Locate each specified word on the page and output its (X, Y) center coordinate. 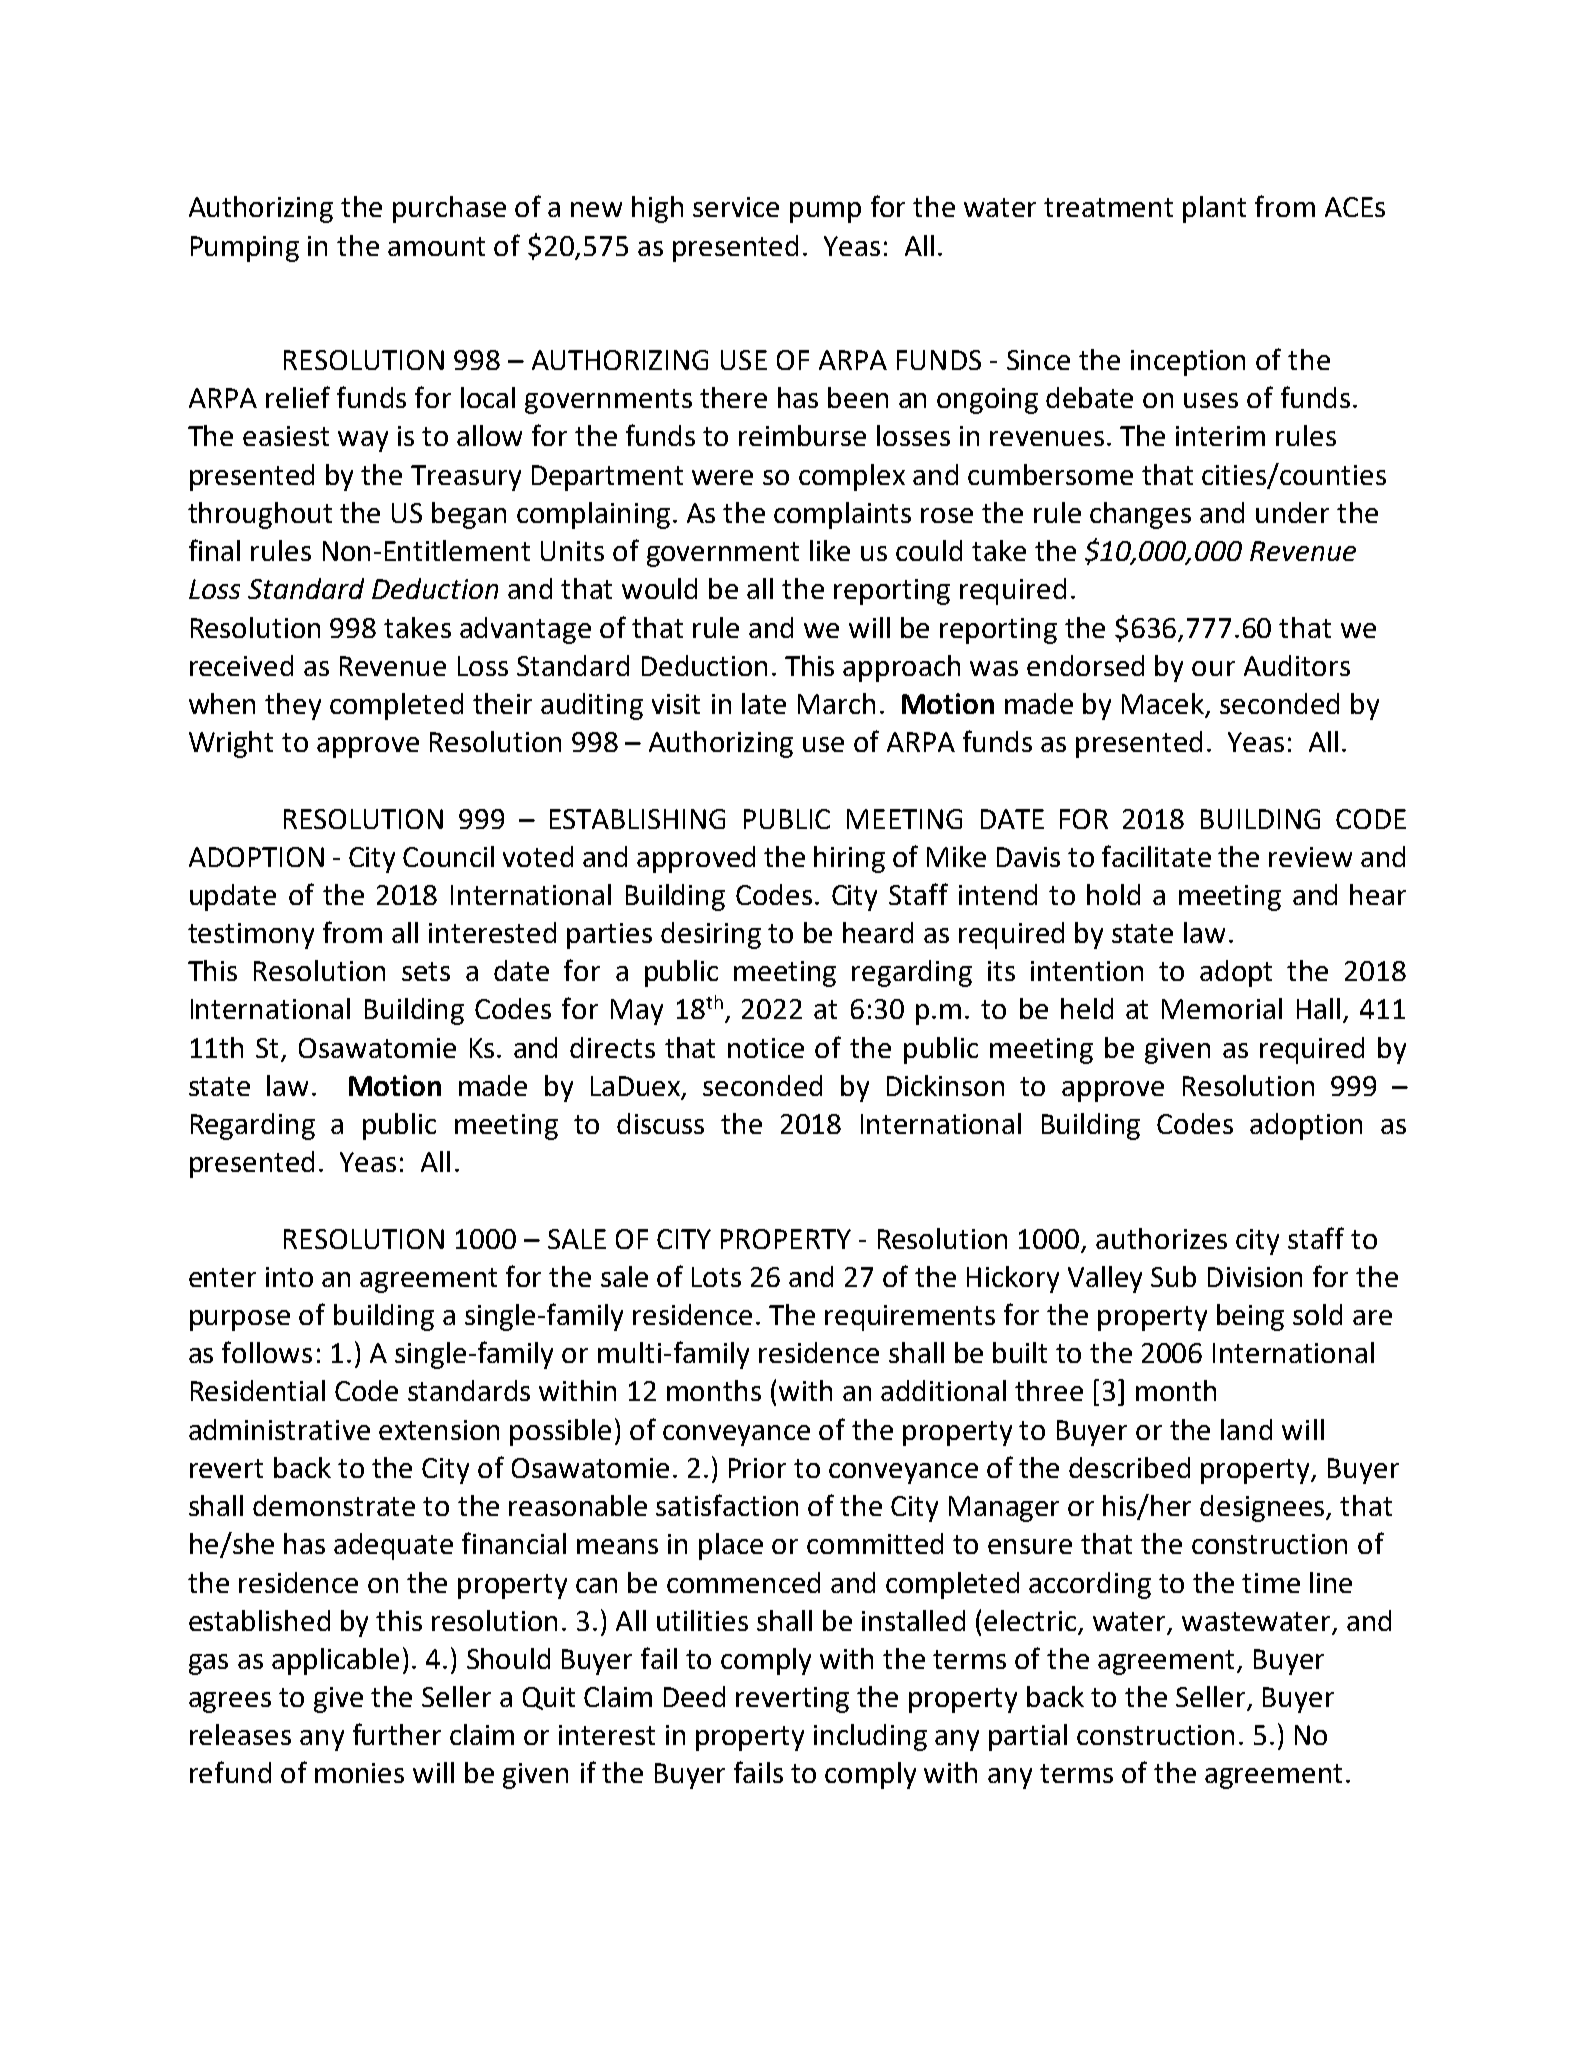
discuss (660, 1123)
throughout (260, 515)
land (1246, 1429)
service (736, 207)
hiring (849, 859)
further (397, 1734)
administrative (279, 1429)
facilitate (1156, 856)
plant (1214, 209)
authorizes (1161, 1238)
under (1292, 512)
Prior (757, 1468)
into (289, 1277)
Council (448, 856)
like (830, 550)
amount (436, 246)
